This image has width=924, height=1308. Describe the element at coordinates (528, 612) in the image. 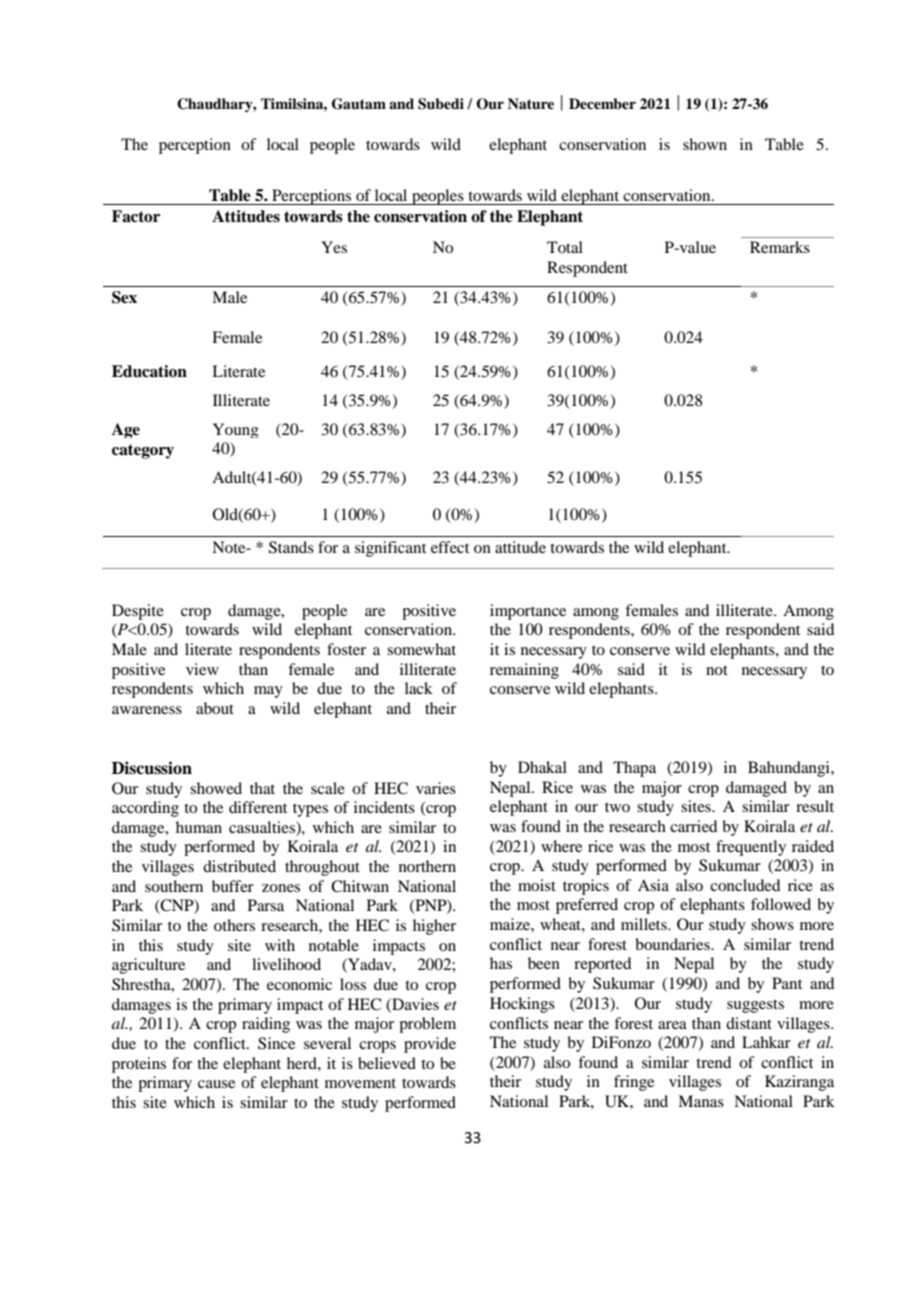

I see `importance` at that location.
